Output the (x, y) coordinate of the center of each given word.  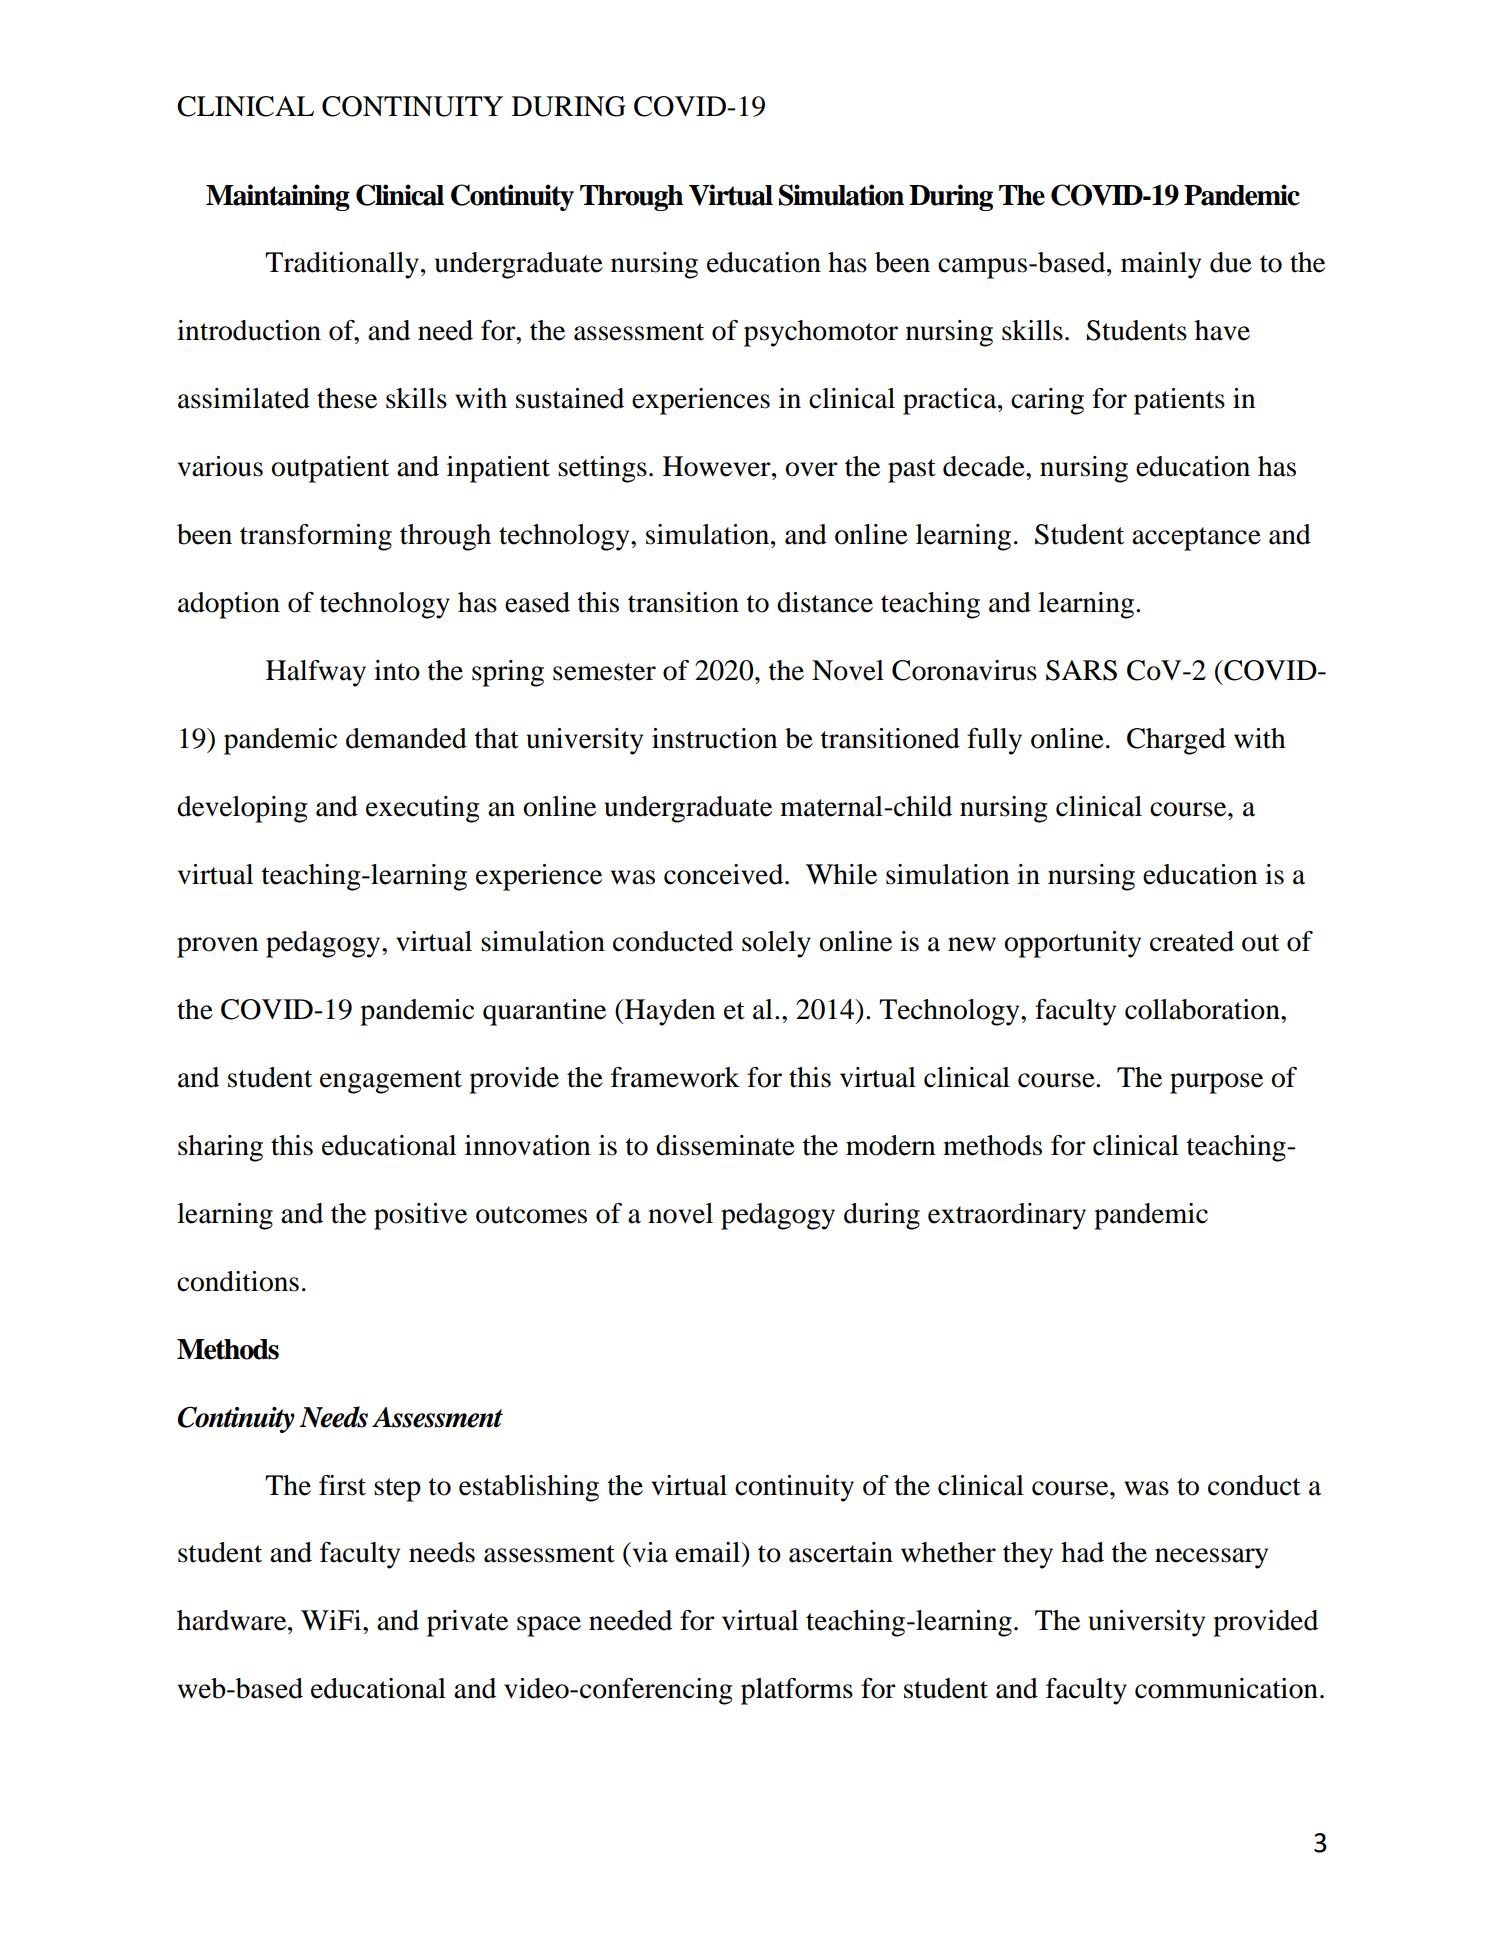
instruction (714, 738)
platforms (797, 1691)
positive (420, 1216)
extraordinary (1007, 1216)
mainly (1161, 265)
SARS (1081, 670)
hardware (233, 1620)
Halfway (316, 673)
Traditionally (342, 265)
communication (1226, 1688)
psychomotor (821, 333)
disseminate (725, 1145)
